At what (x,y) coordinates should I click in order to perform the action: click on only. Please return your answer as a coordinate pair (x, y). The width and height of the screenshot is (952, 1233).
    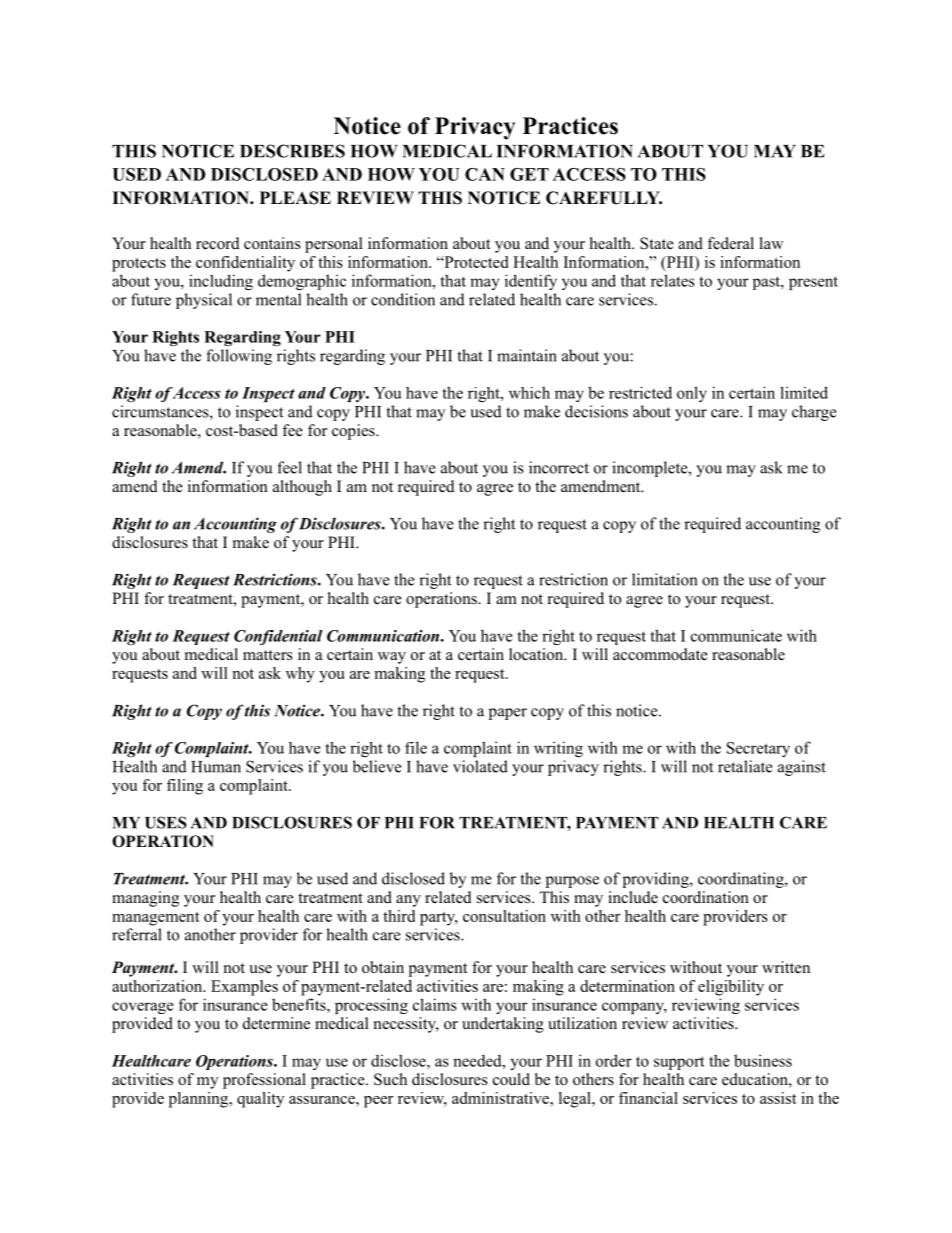
    Looking at the image, I should click on (692, 394).
